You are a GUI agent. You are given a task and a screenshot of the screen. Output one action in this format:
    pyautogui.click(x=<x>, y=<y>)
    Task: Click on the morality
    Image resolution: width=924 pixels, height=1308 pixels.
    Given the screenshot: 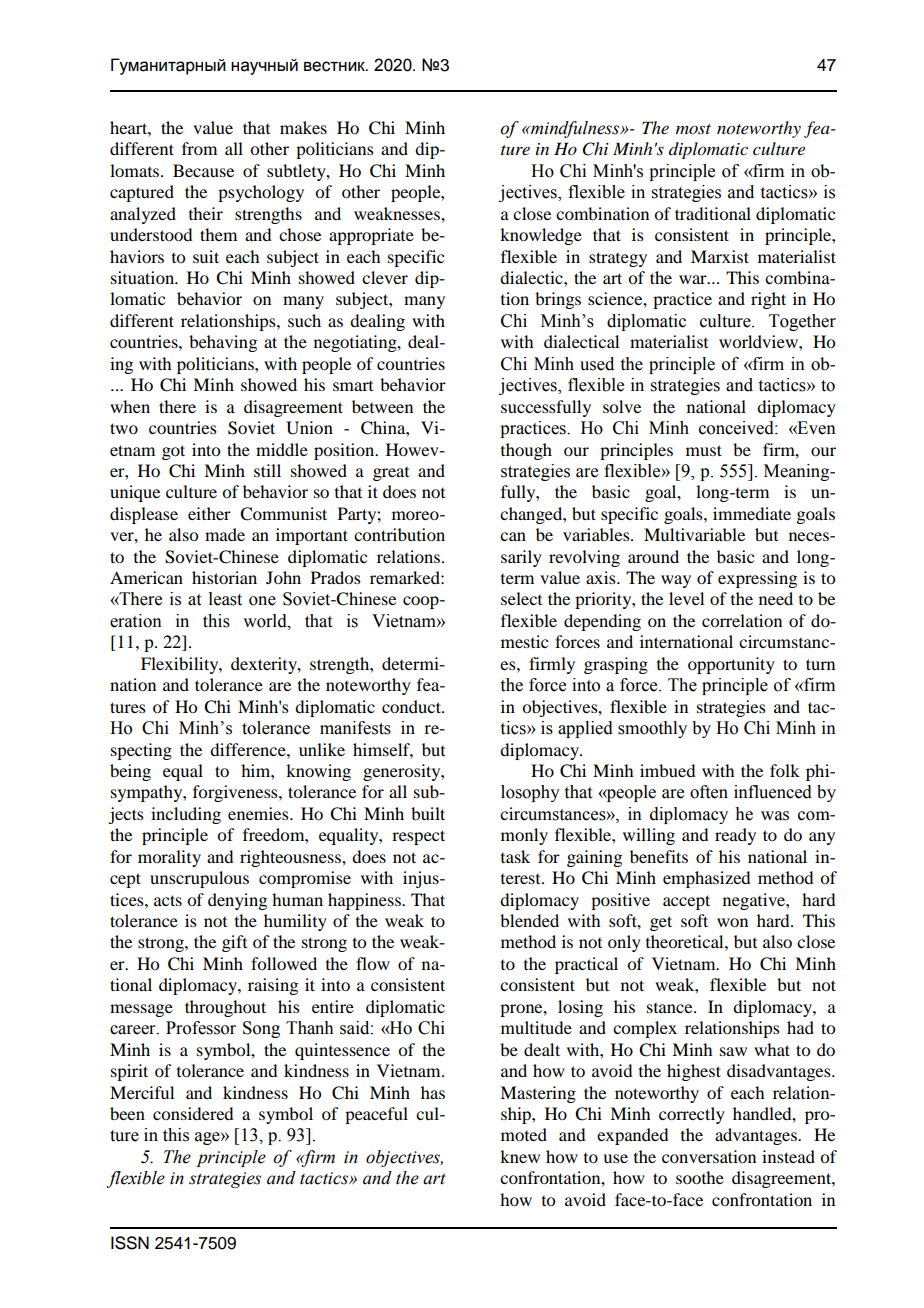 What is the action you would take?
    pyautogui.click(x=169, y=858)
